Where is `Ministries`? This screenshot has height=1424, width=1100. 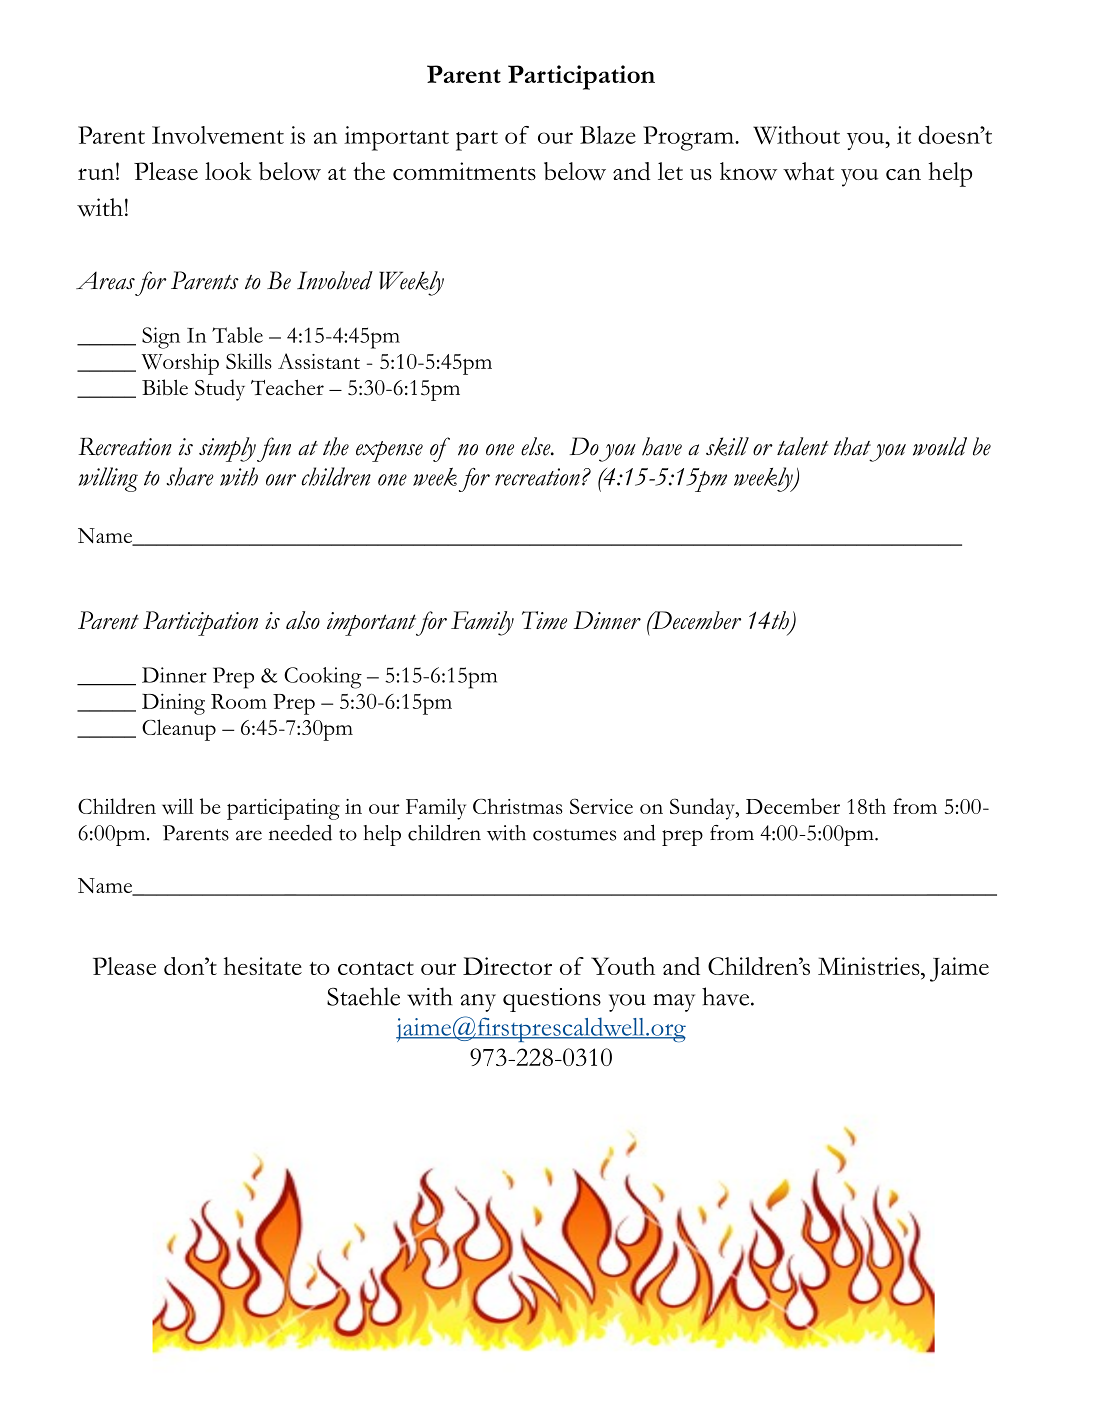
Ministries is located at coordinates (870, 966).
